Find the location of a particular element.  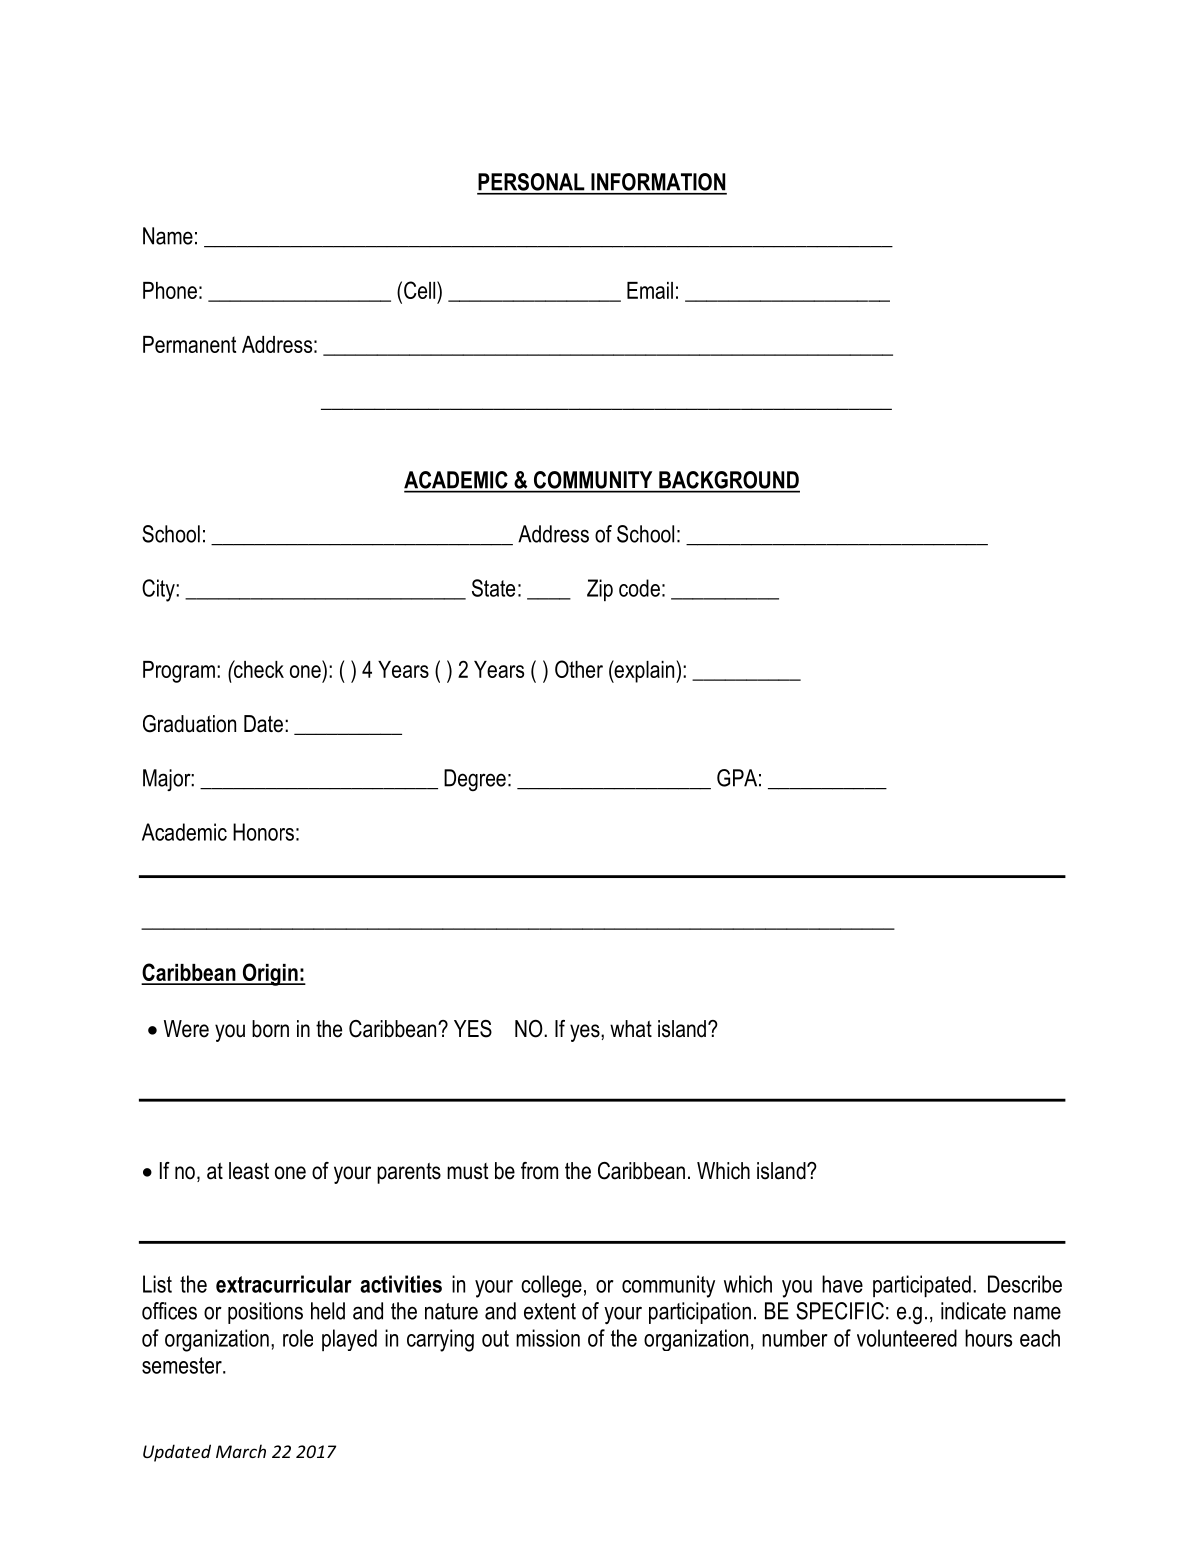

mission is located at coordinates (548, 1338).
